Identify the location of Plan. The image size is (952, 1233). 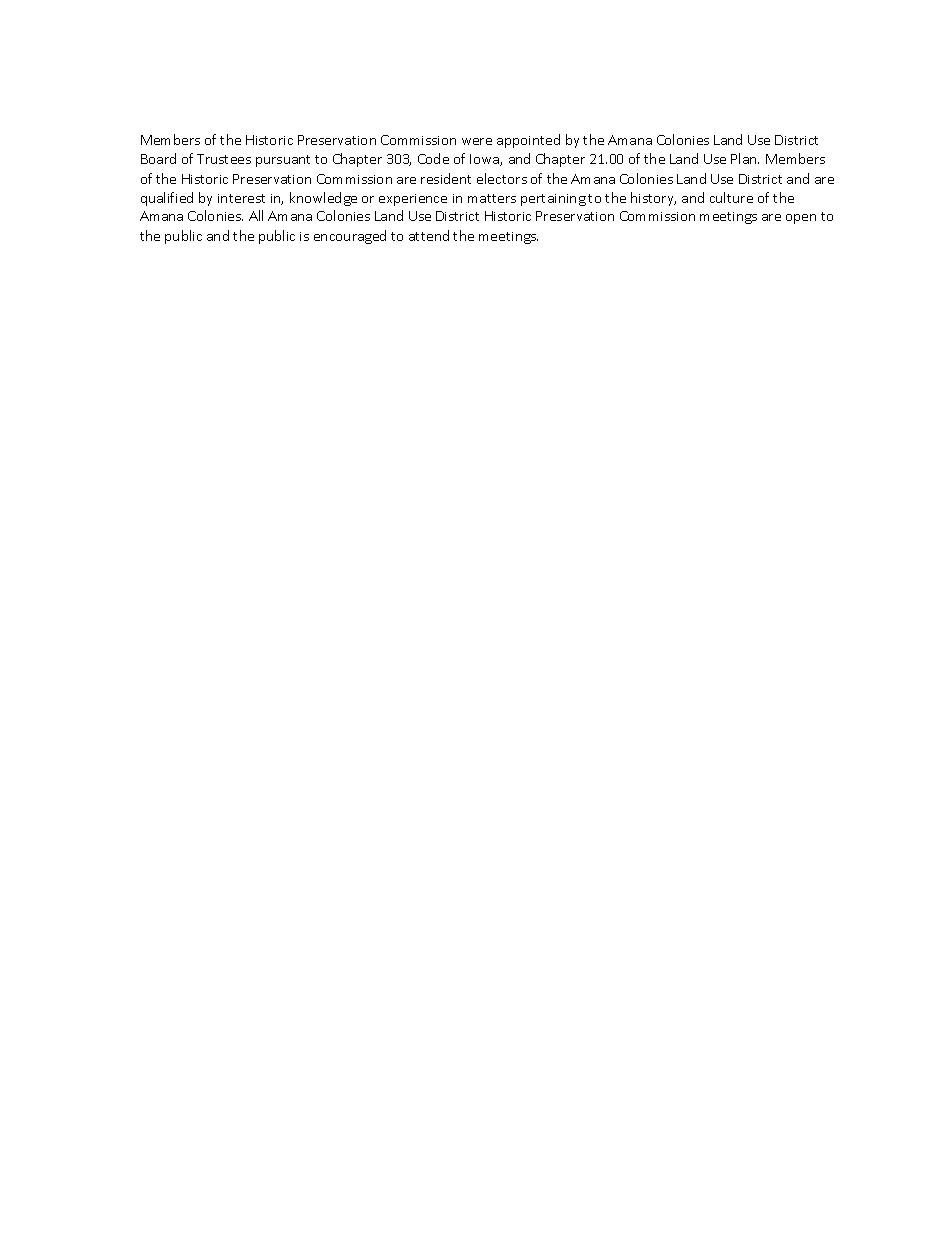
(745, 158).
